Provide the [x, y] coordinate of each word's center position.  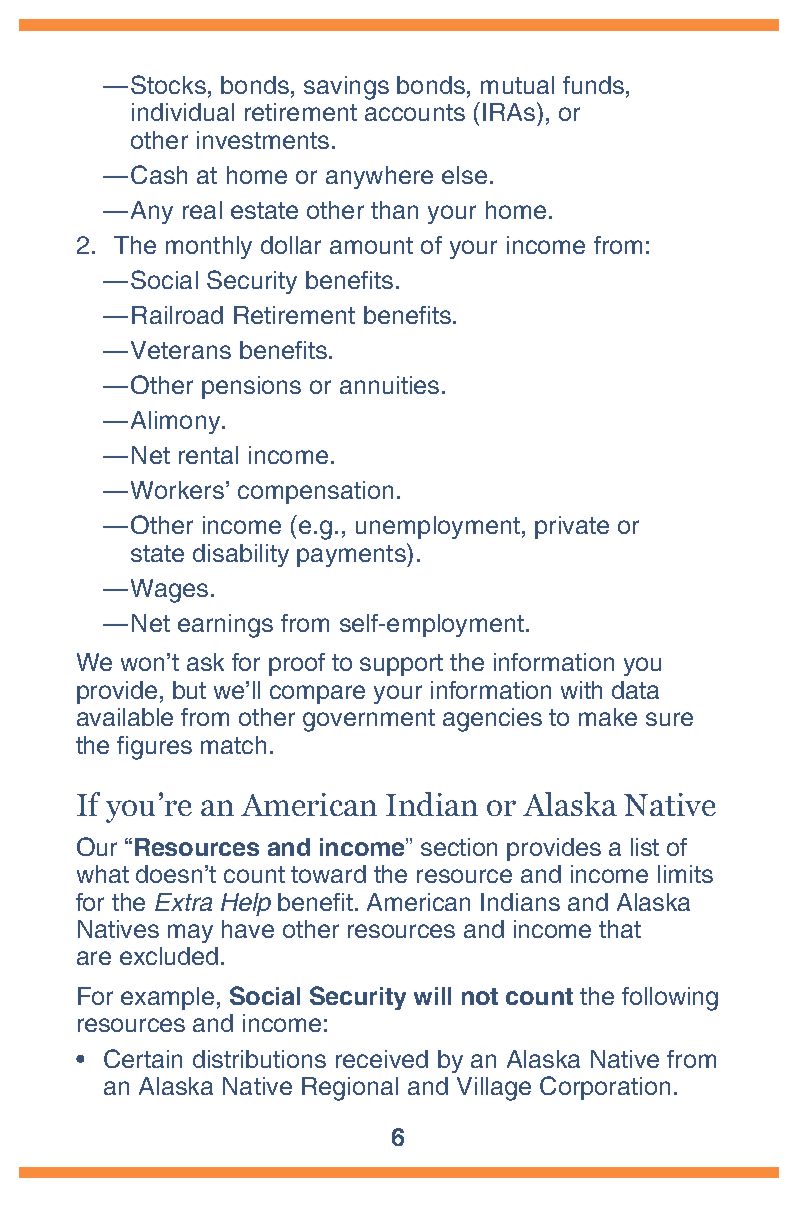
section [459, 847]
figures [154, 748]
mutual [517, 85]
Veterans [181, 350]
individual [183, 112]
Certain [143, 1058]
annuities [389, 385]
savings [346, 88]
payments [352, 555]
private [572, 527]
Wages [169, 591]
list [645, 847]
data [635, 690]
